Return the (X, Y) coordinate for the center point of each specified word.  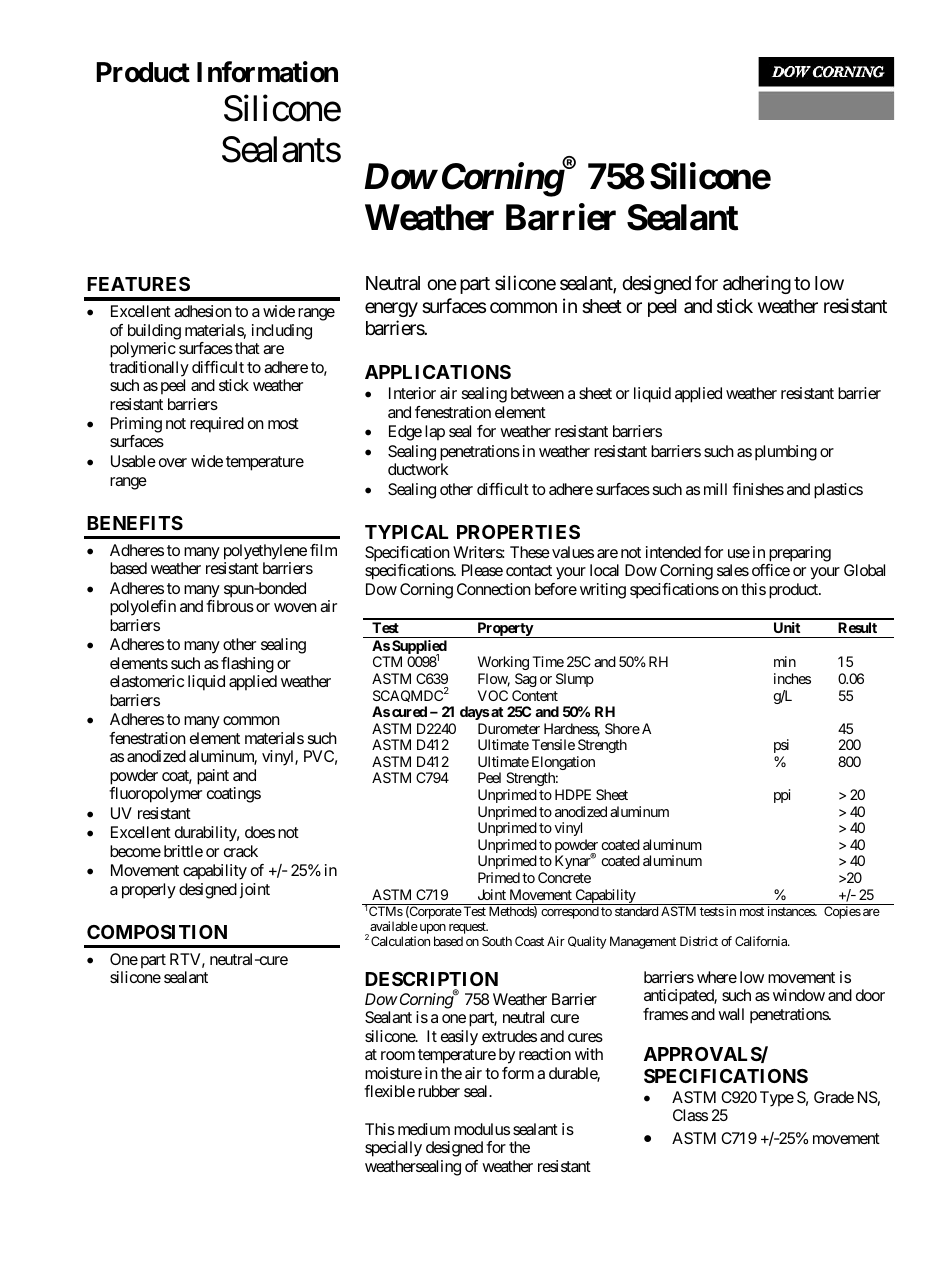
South (497, 941)
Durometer (509, 728)
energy (391, 309)
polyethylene (265, 552)
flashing (247, 665)
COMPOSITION (157, 932)
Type (777, 1099)
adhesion (203, 311)
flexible (389, 1091)
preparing (800, 554)
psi (781, 746)
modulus (482, 1129)
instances (792, 911)
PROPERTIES (518, 532)
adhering (757, 284)
